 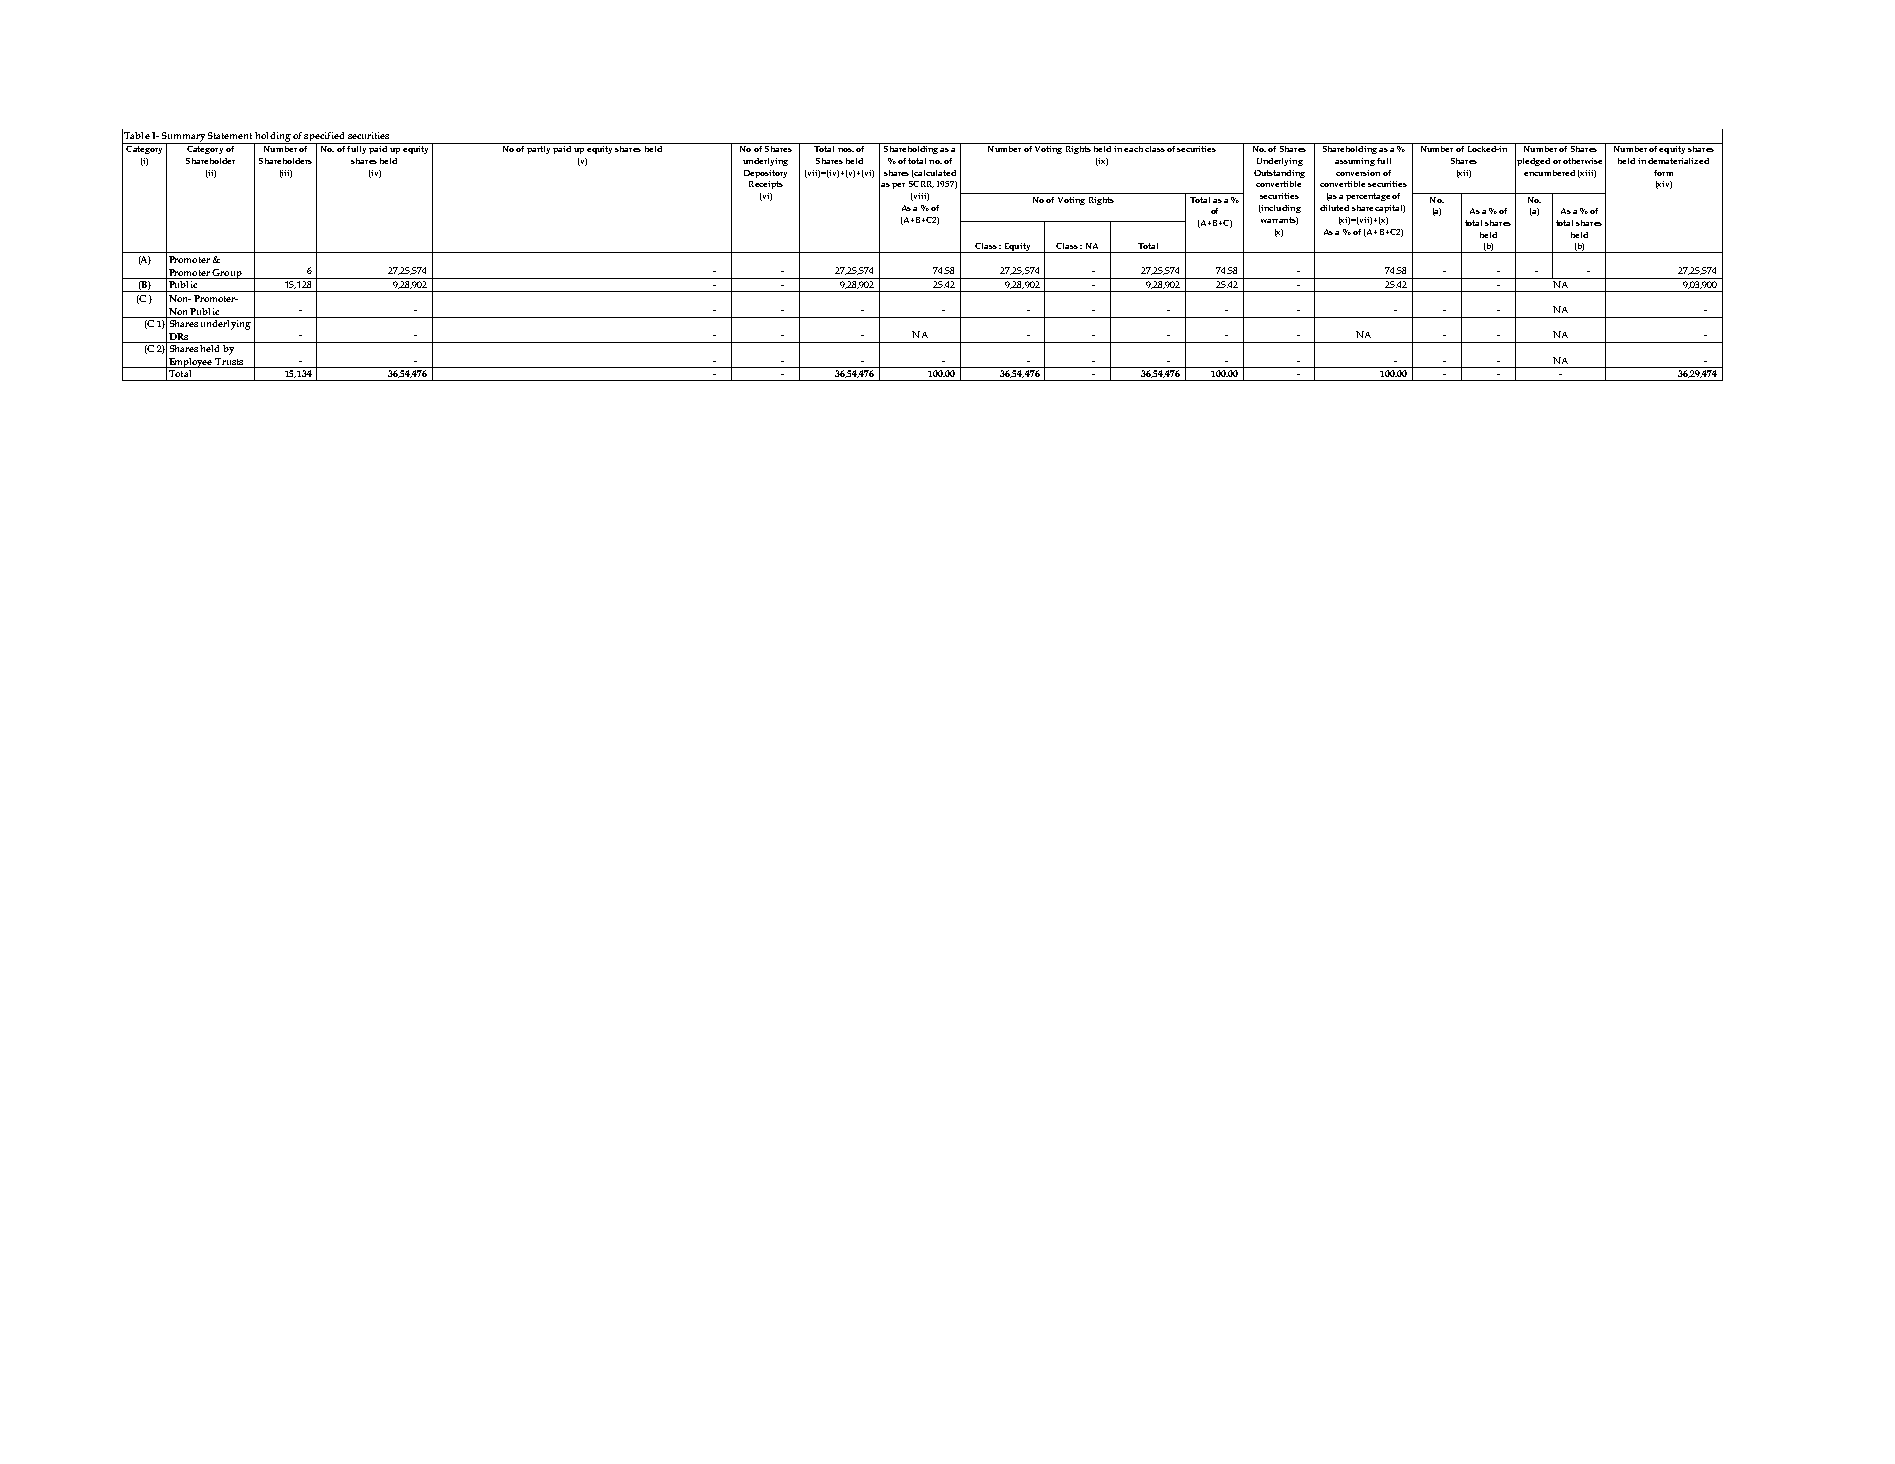 What do you see at coordinates (1368, 197) in the image?
I see `percentage` at bounding box center [1368, 197].
